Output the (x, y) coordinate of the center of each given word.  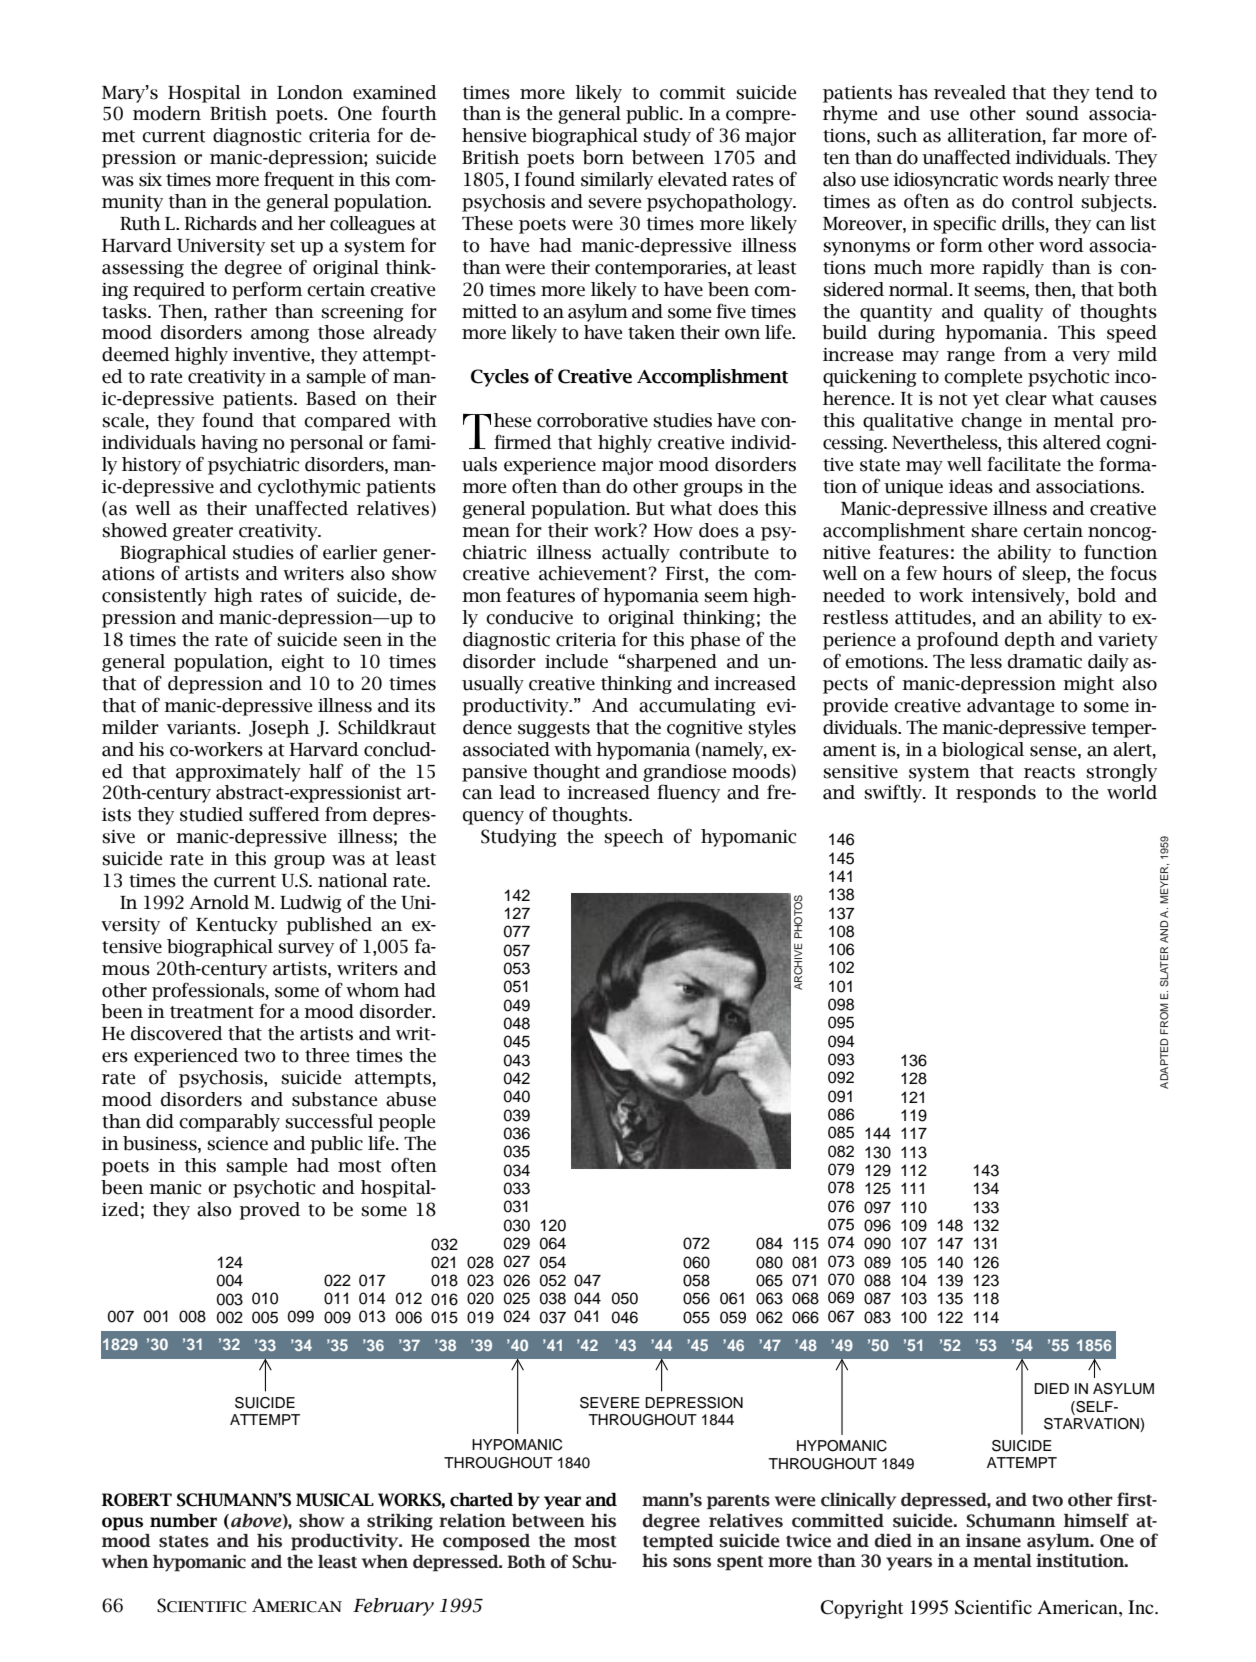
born (603, 157)
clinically (858, 1501)
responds (996, 794)
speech (634, 838)
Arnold (219, 902)
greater (203, 533)
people (406, 1123)
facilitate (1024, 464)
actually (636, 554)
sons (692, 1562)
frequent (299, 180)
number (183, 1521)
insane (993, 1541)
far (1064, 135)
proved (269, 1211)
